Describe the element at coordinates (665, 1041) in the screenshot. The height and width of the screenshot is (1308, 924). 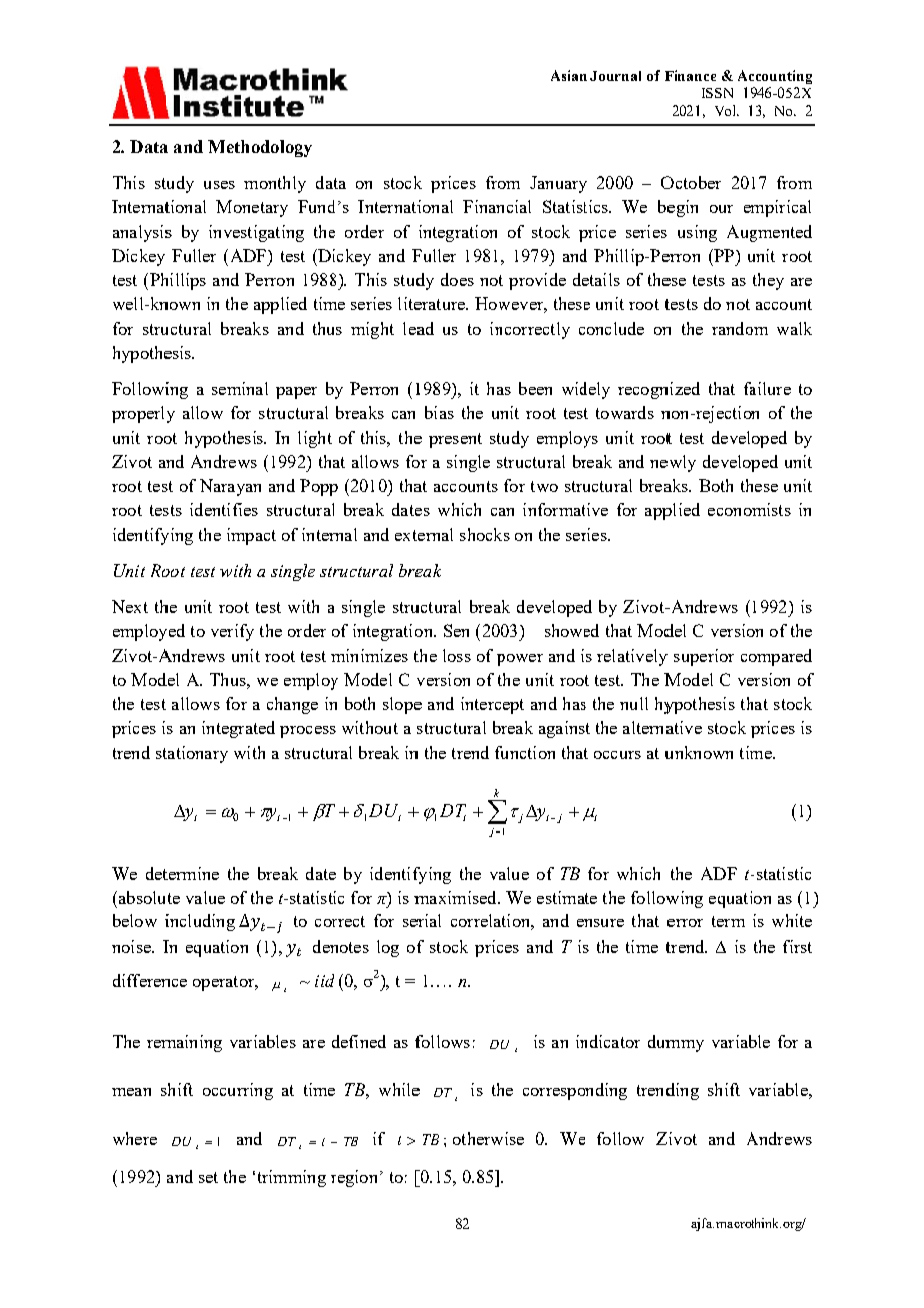
I see `dum` at that location.
